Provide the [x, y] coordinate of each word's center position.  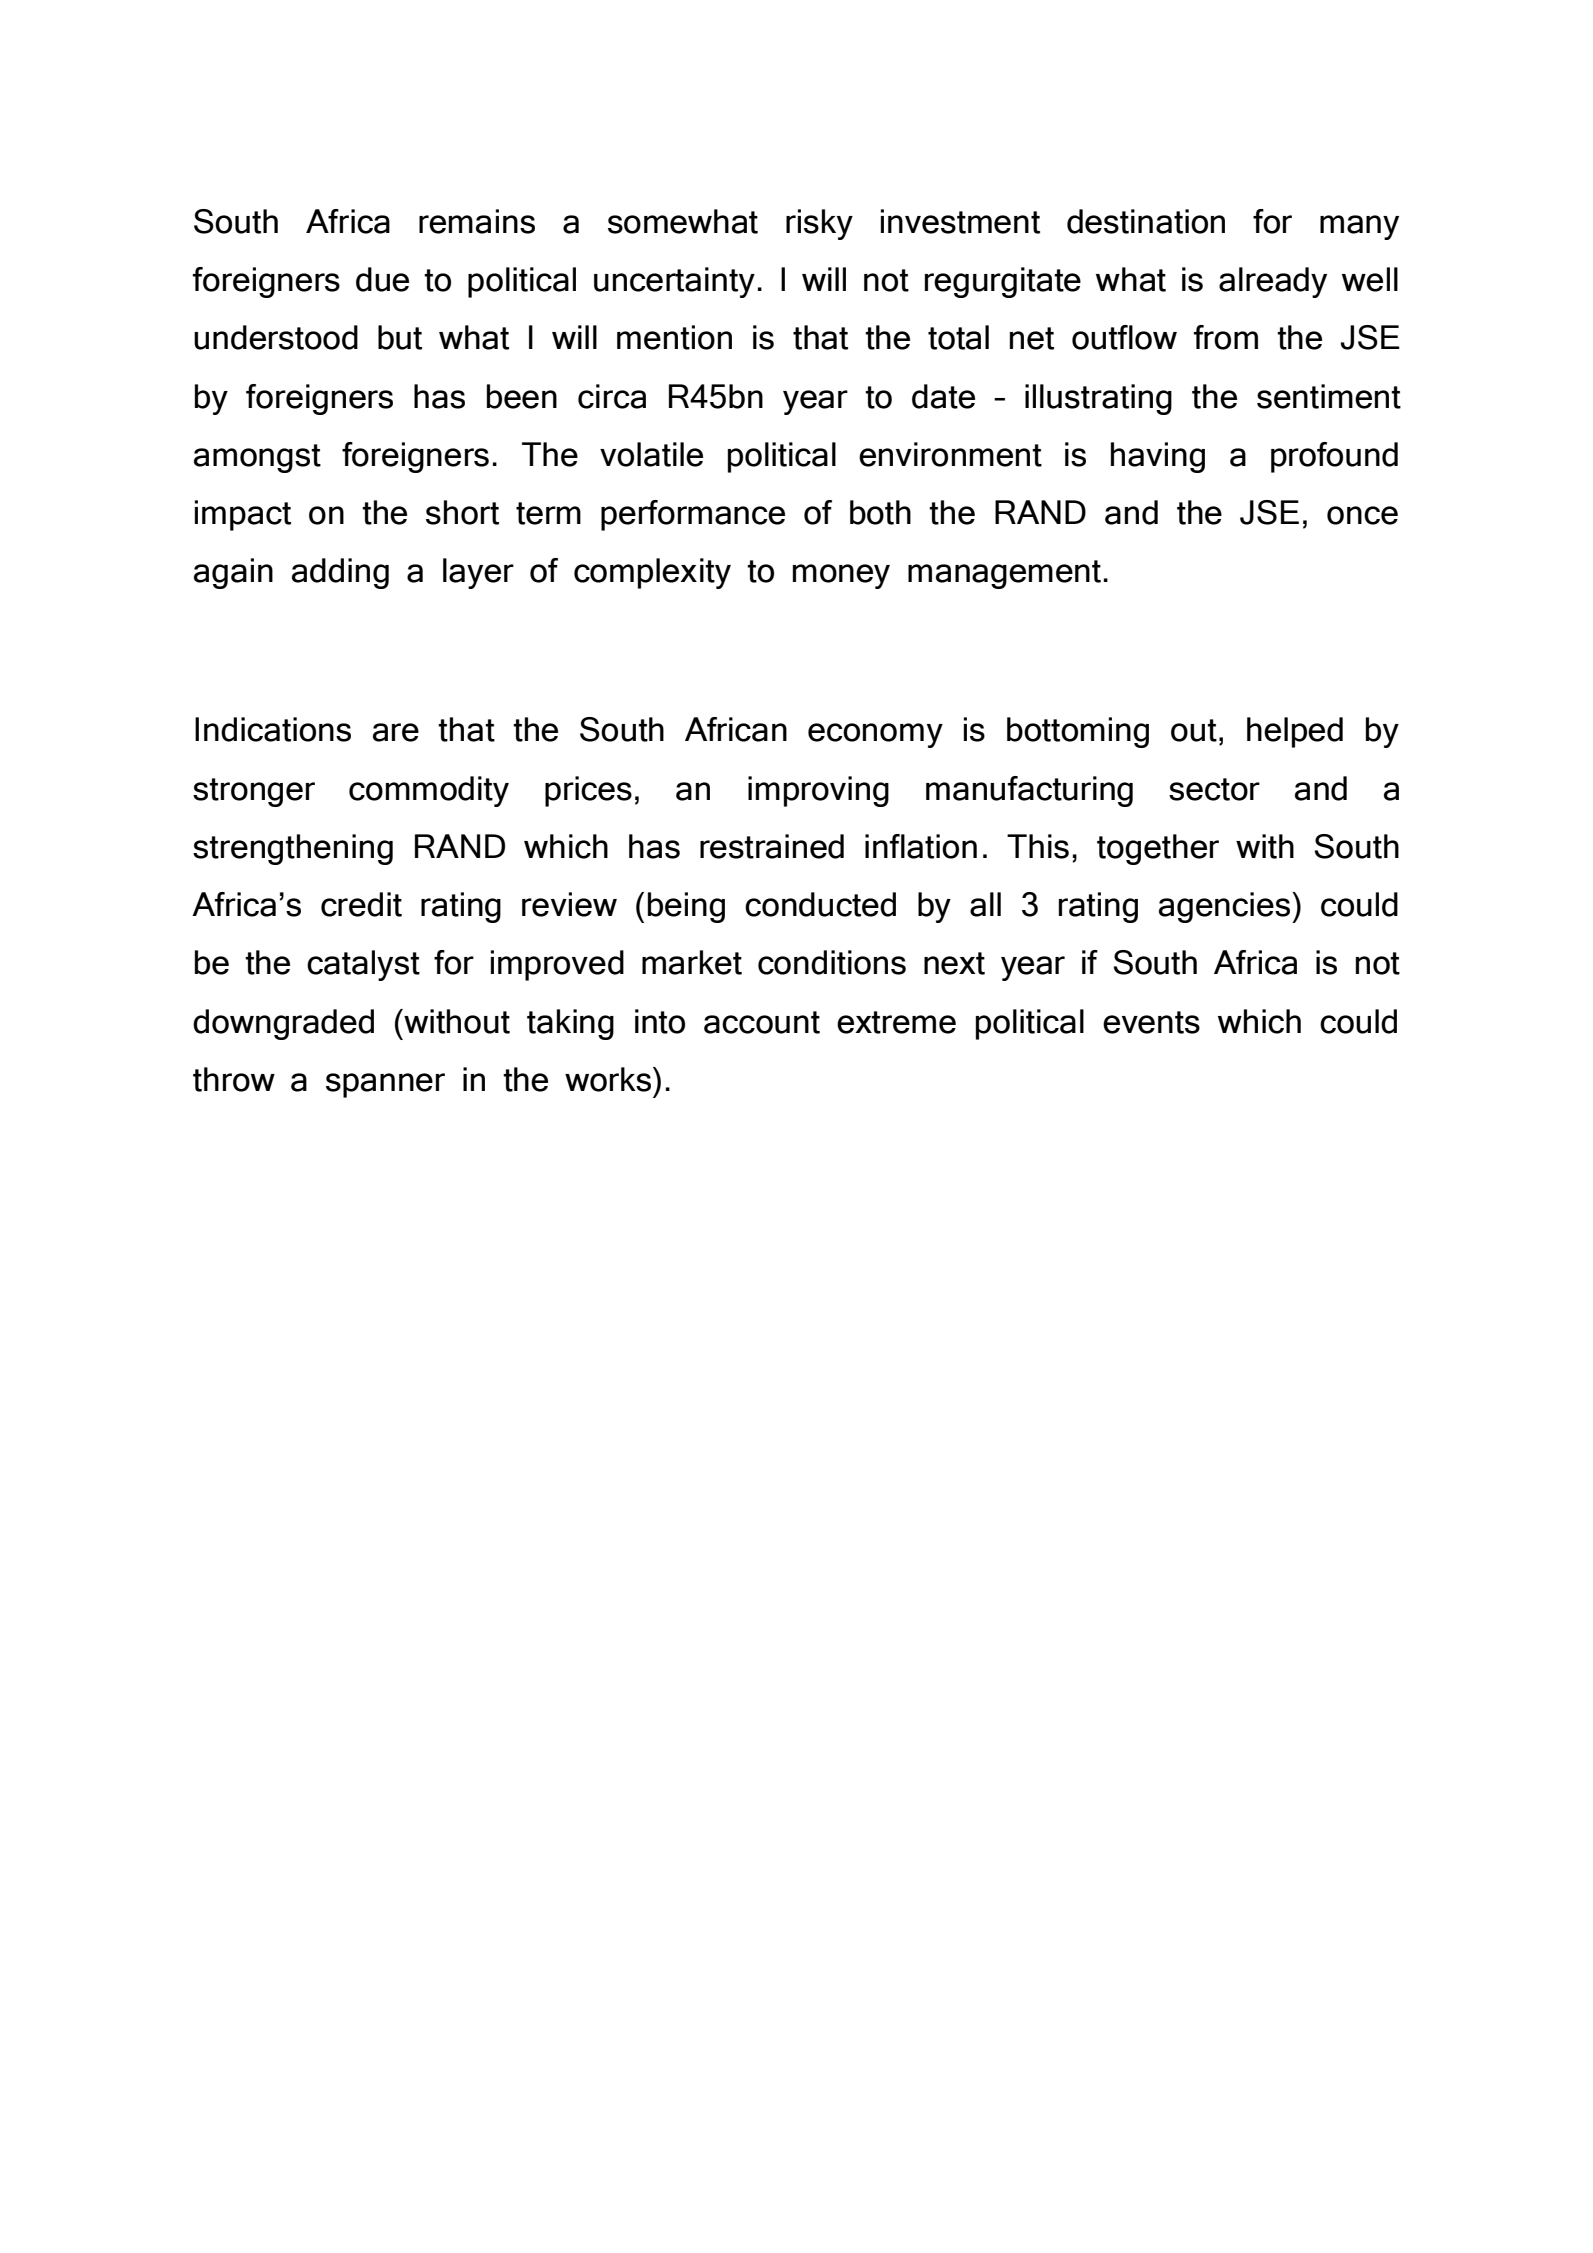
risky [819, 224]
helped [1295, 732]
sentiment [1329, 396]
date [943, 396]
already [1273, 282]
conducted [820, 904]
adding [340, 573]
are [396, 732]
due [382, 279]
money [841, 576]
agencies [1226, 907]
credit [361, 904]
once [1362, 515]
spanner [385, 1085]
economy [875, 735]
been [522, 396]
